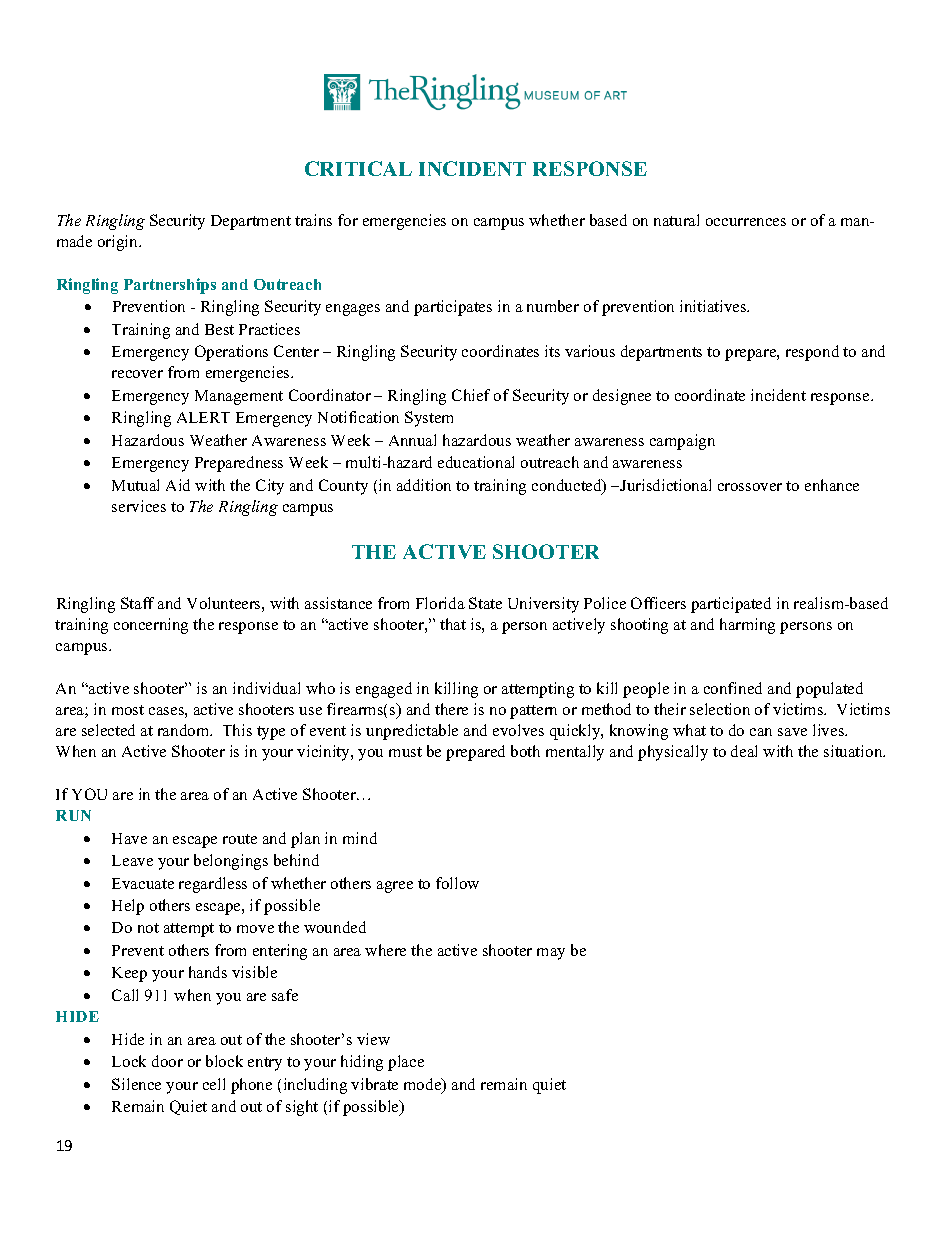 The height and width of the screenshot is (1233, 952). What do you see at coordinates (167, 1061) in the screenshot?
I see `door` at bounding box center [167, 1061].
